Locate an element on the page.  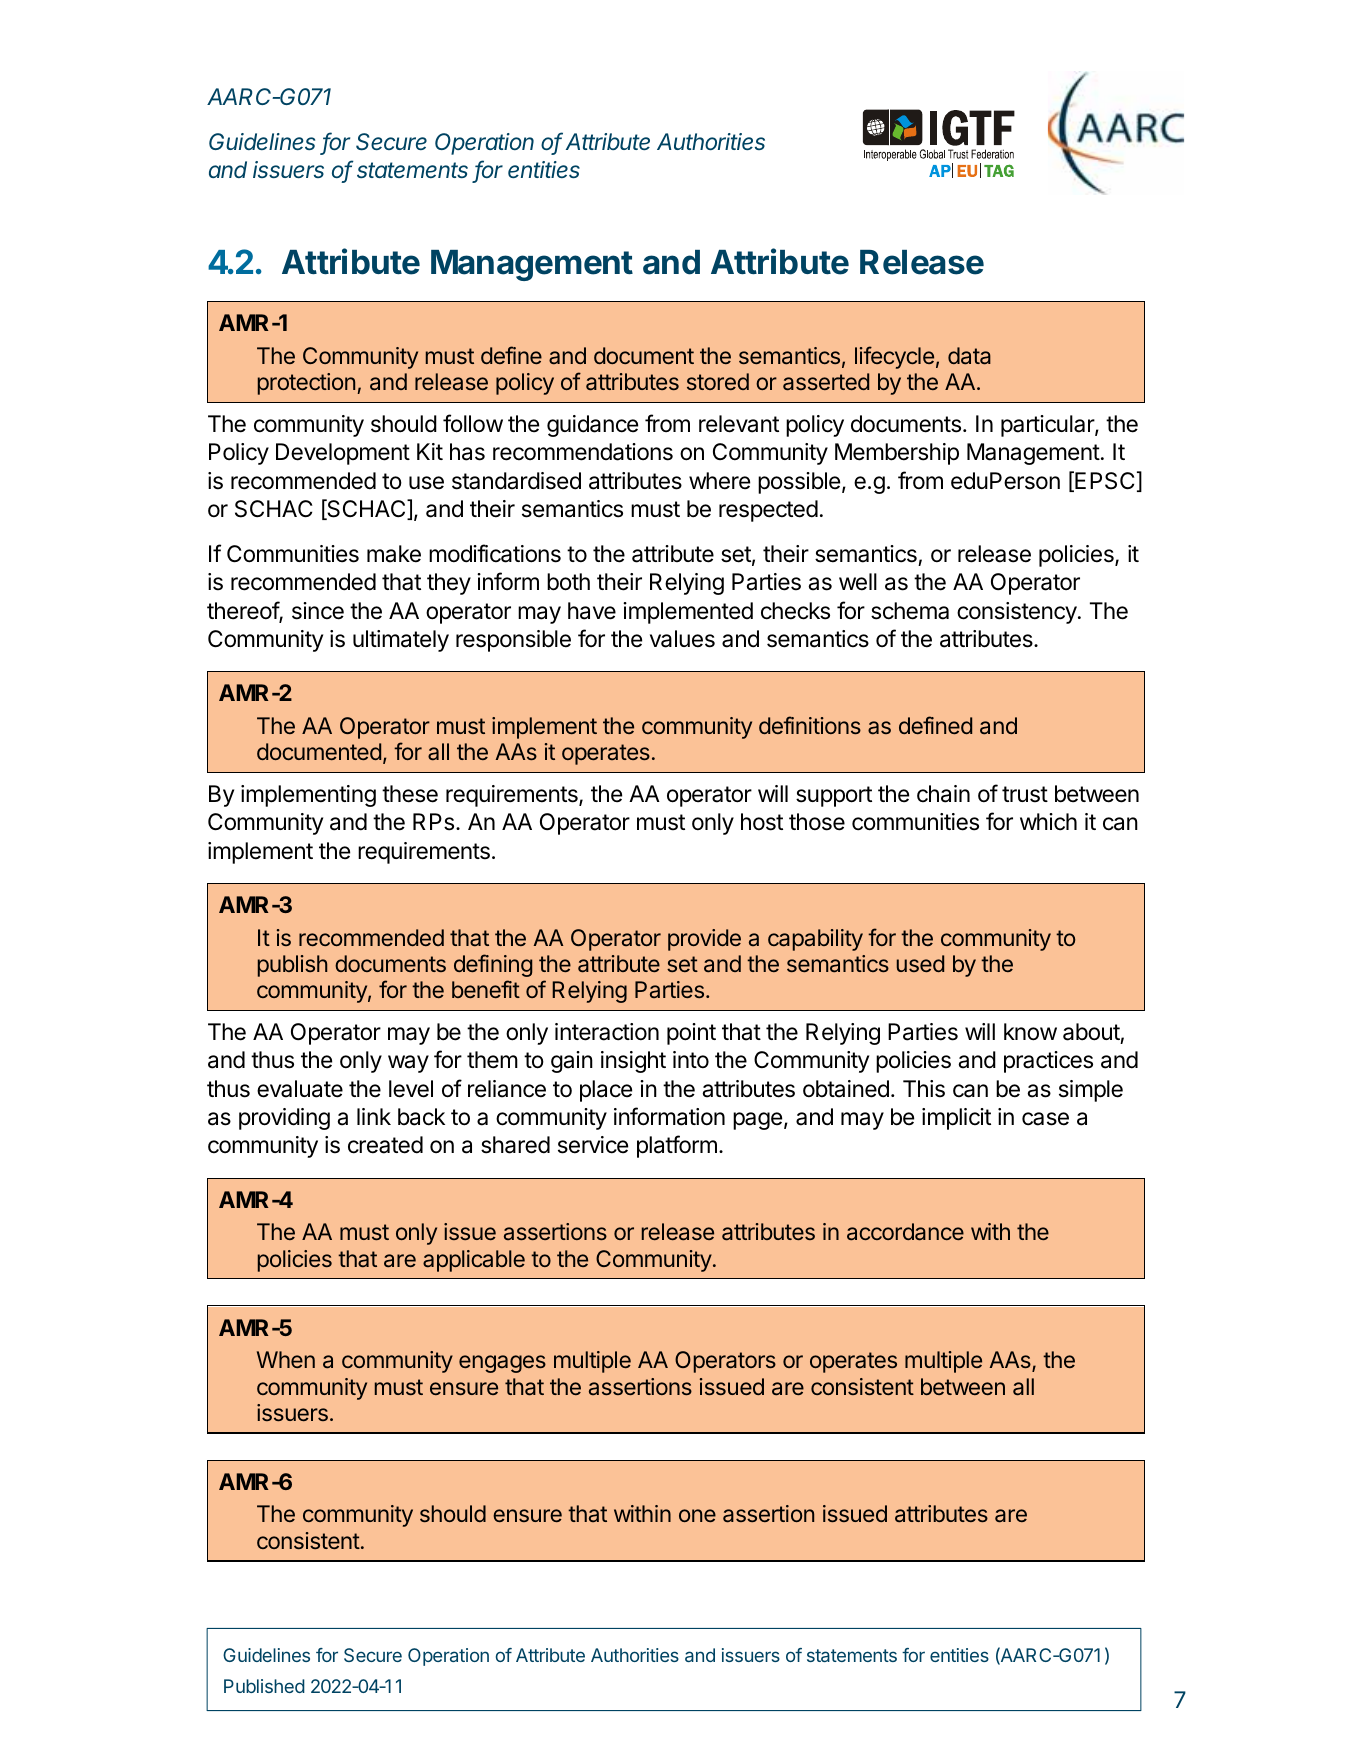
protection is located at coordinates (306, 384).
